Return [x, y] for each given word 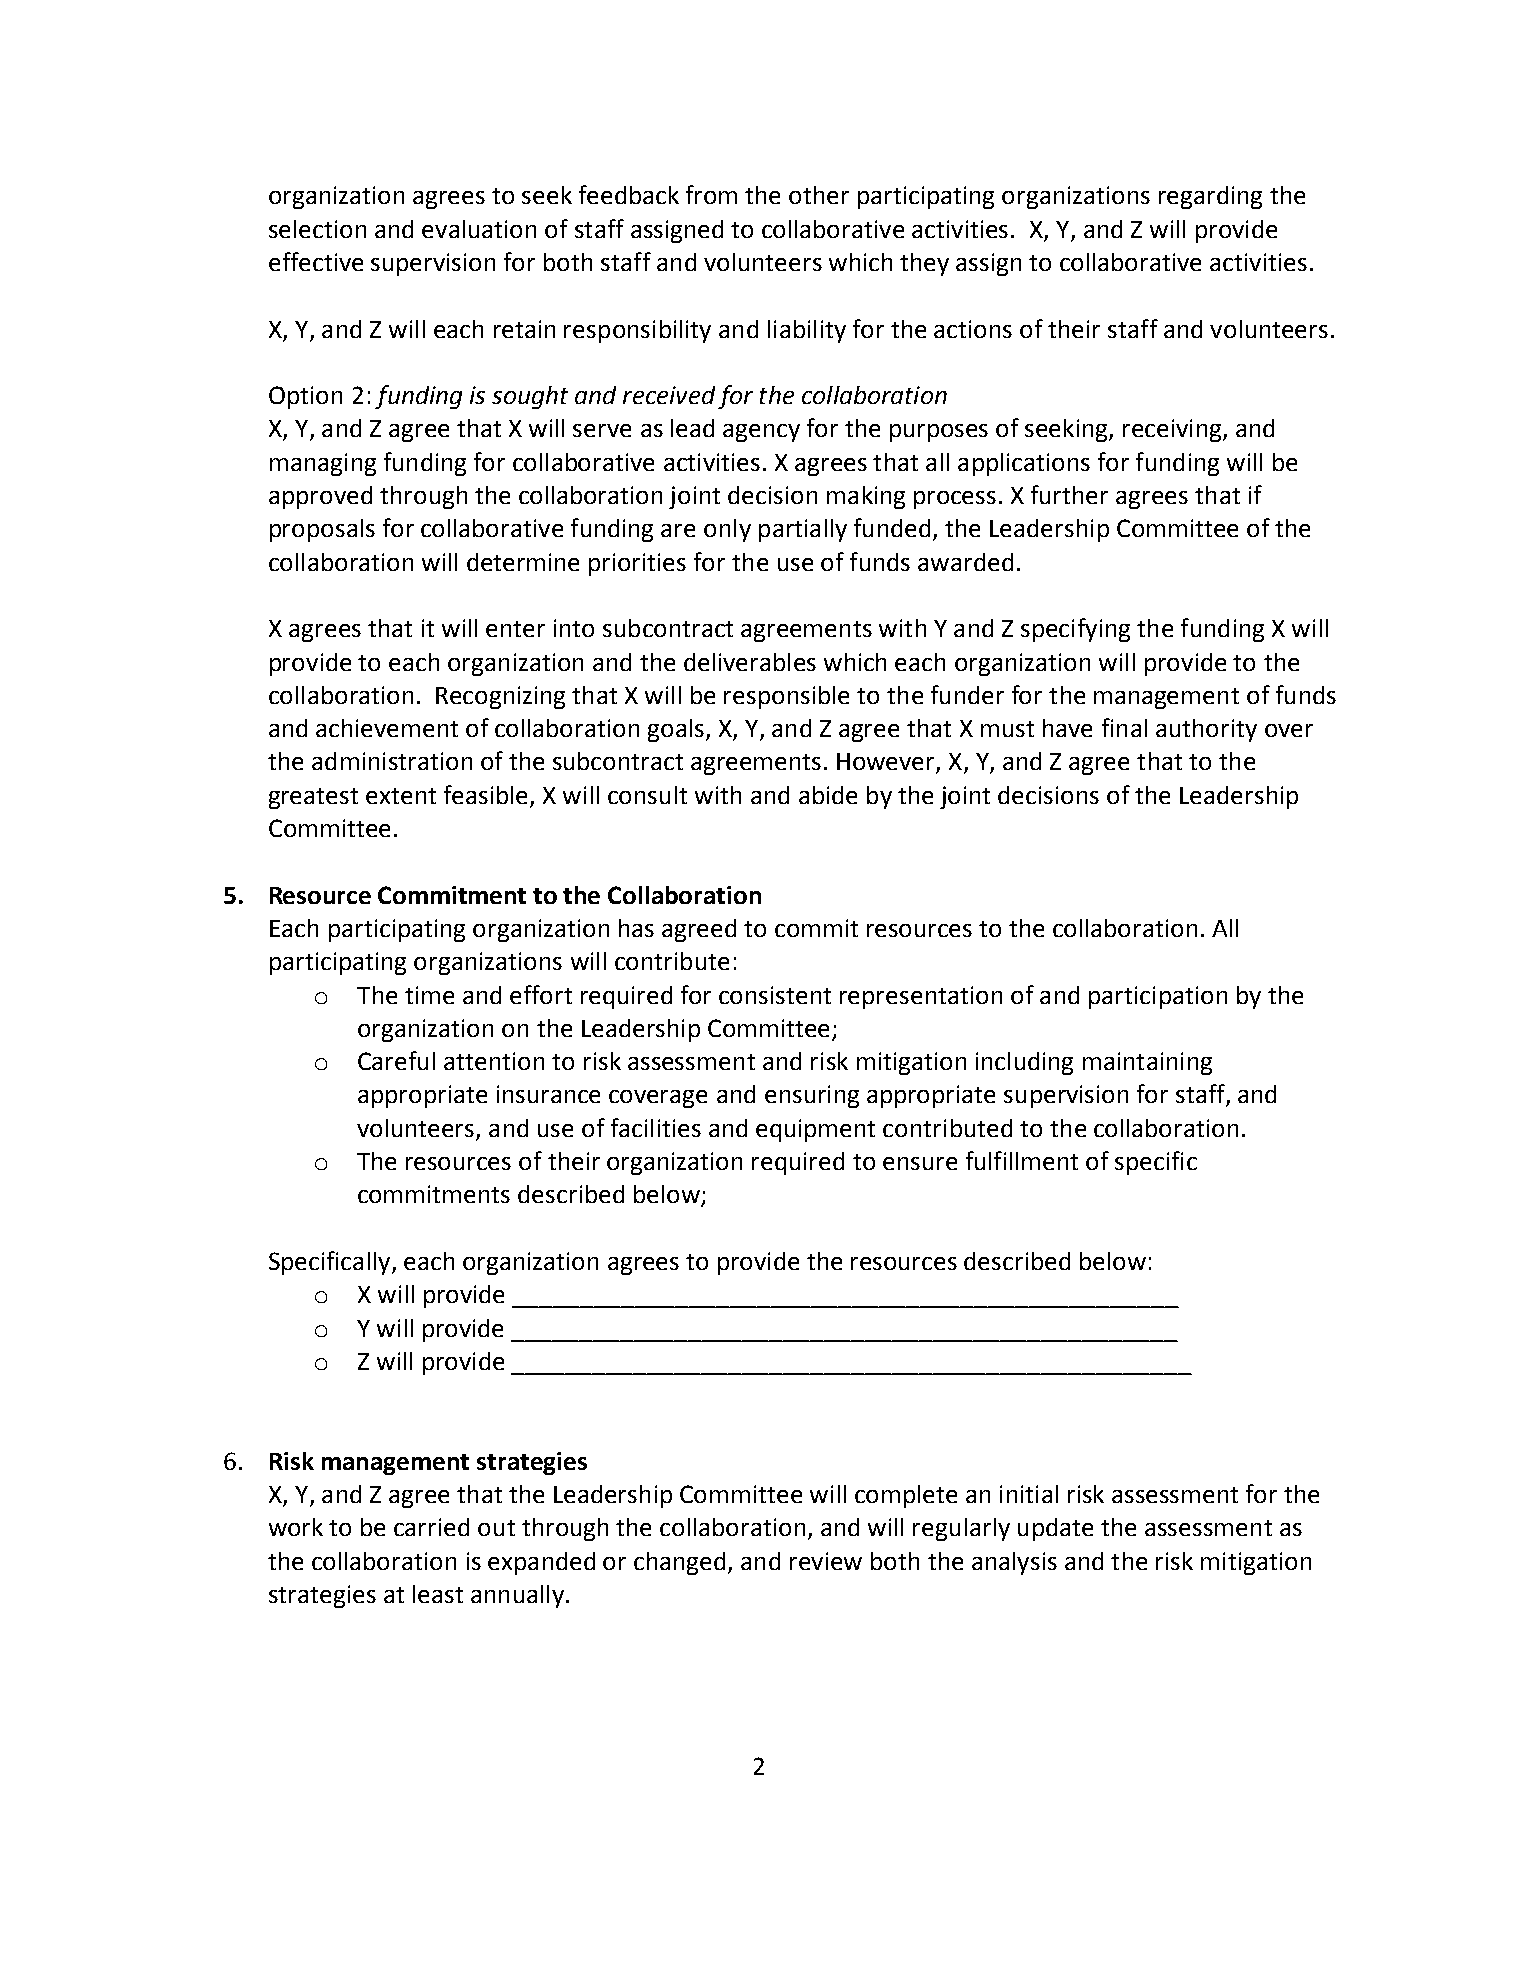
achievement [387, 728]
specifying [1075, 630]
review [826, 1561]
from [711, 194]
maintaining [1147, 1063]
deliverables [750, 662]
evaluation [479, 229]
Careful [396, 1060]
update [1055, 1529]
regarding [1210, 197]
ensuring [812, 1096]
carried [431, 1527]
